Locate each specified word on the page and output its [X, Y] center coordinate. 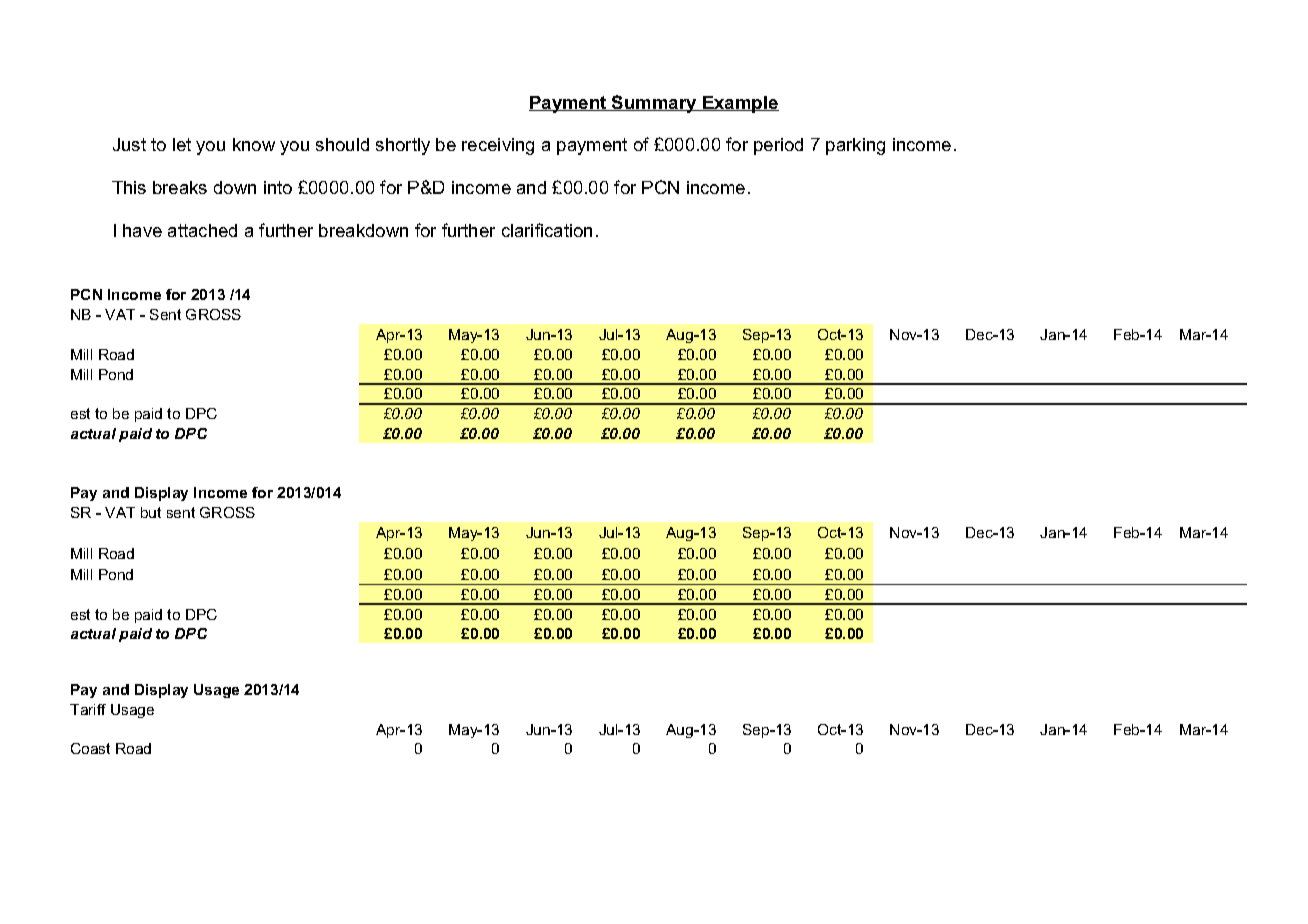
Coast [90, 748]
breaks [180, 187]
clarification [547, 230]
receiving [498, 146]
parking [855, 146]
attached [202, 230]
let [182, 144]
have [142, 230]
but [151, 512]
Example [740, 104]
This [129, 187]
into [278, 187]
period [778, 146]
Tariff [88, 709]
